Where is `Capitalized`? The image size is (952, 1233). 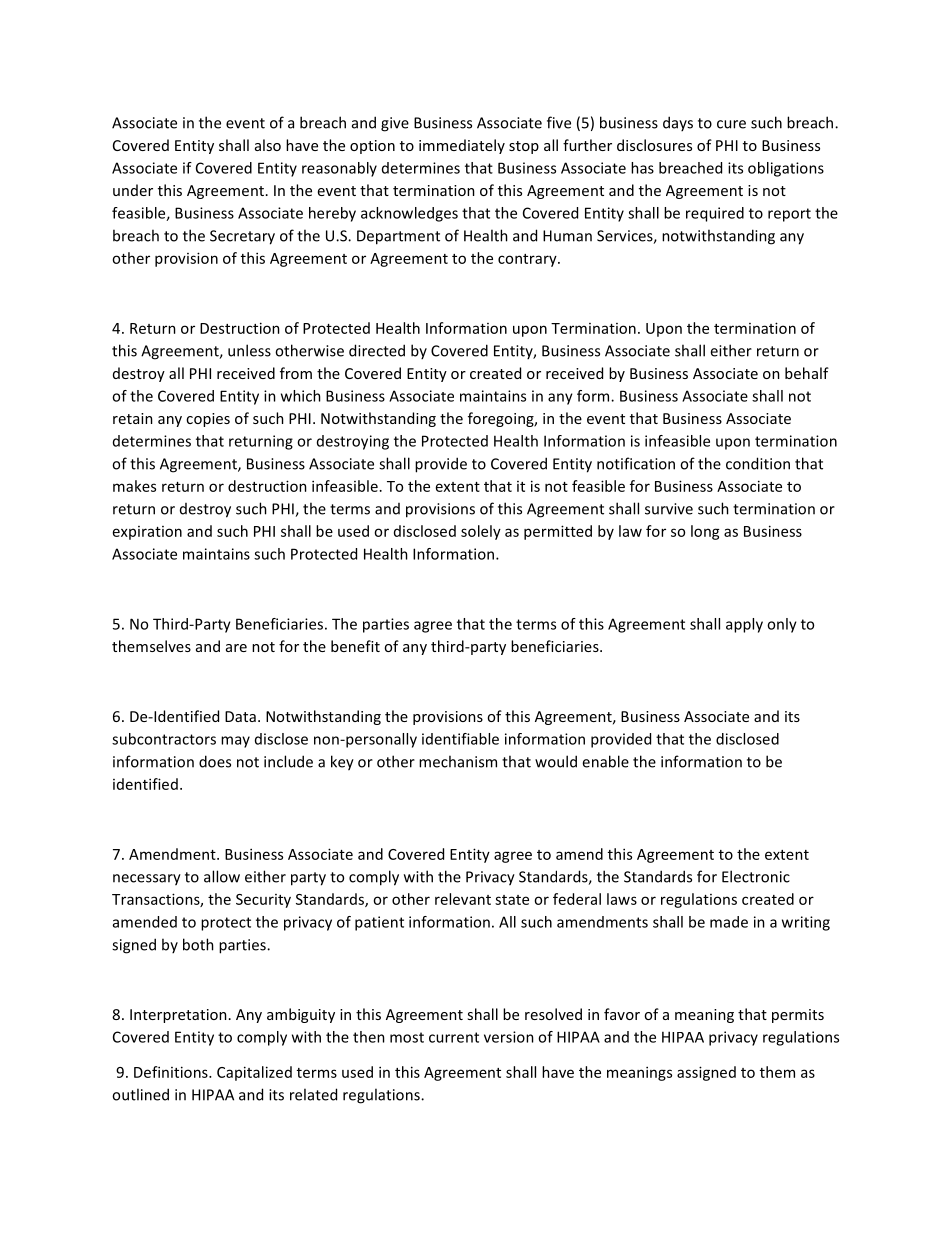
Capitalized is located at coordinates (254, 1073).
